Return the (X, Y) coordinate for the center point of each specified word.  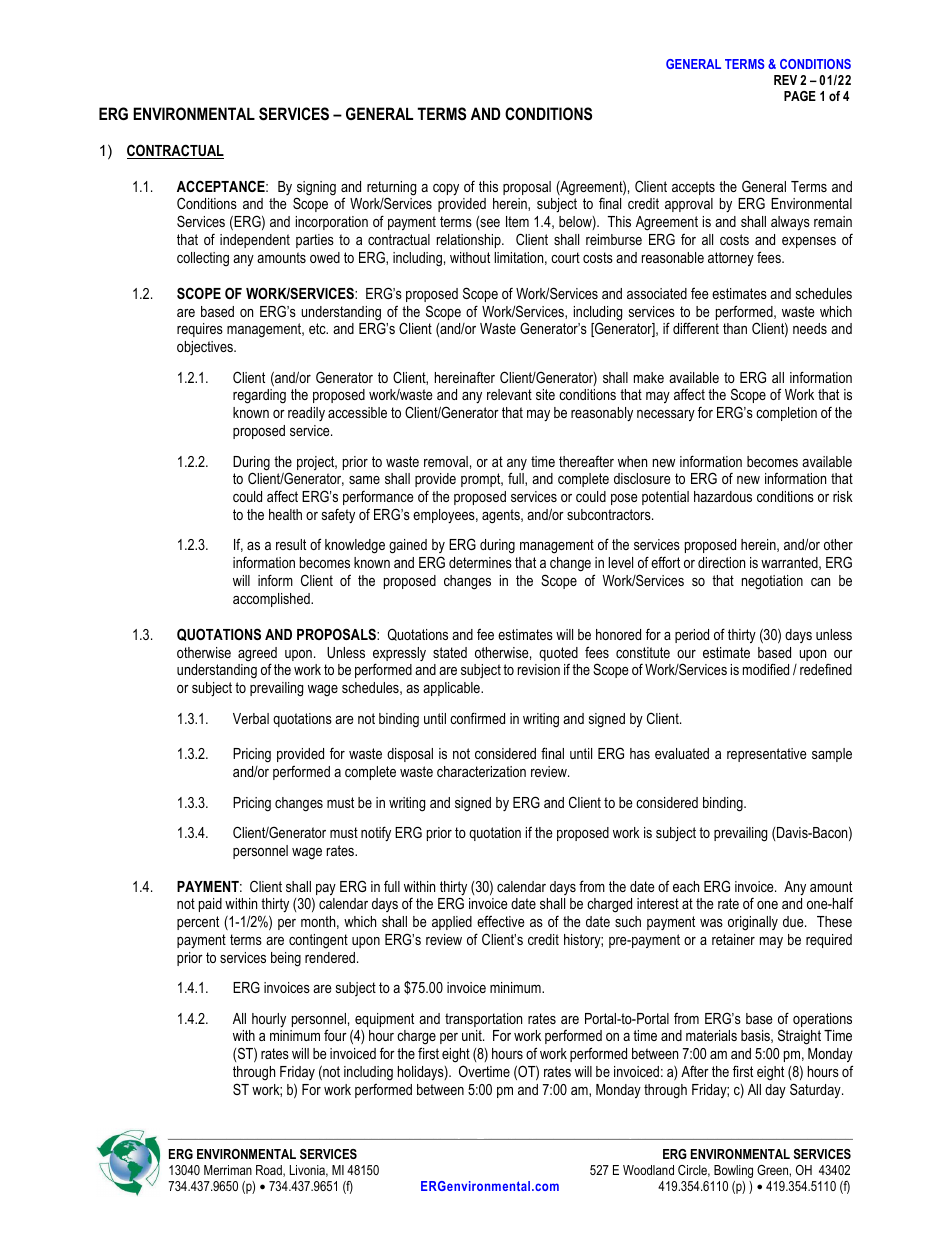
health (285, 514)
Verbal (251, 718)
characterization (481, 771)
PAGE (800, 96)
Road (270, 1171)
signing (316, 189)
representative (767, 755)
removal (446, 461)
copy (446, 189)
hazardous (723, 496)
